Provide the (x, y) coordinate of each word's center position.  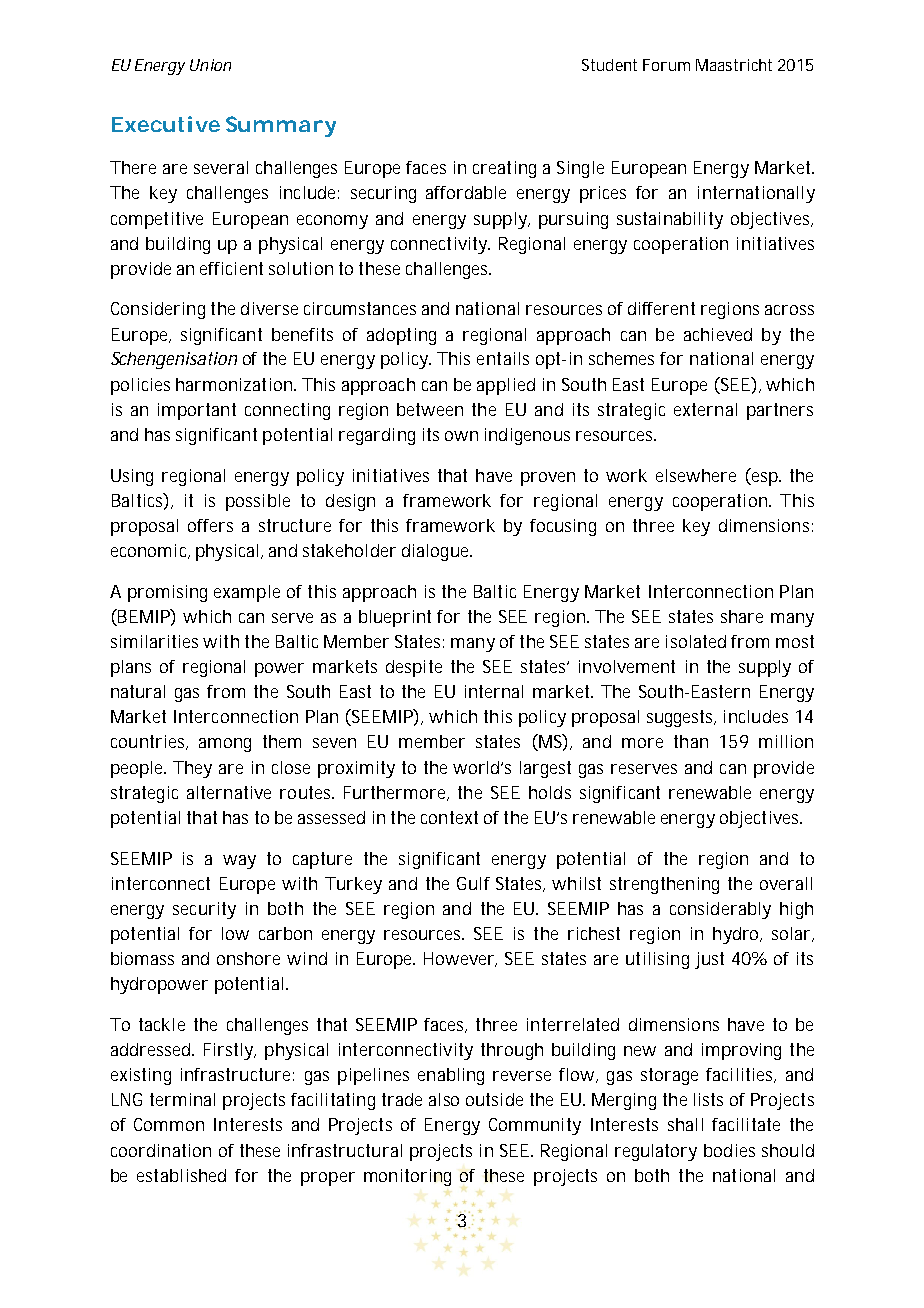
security (204, 910)
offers (210, 525)
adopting (401, 336)
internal (494, 691)
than (691, 741)
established (181, 1175)
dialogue (437, 552)
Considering (158, 310)
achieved (718, 334)
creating (504, 169)
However (460, 959)
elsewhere (696, 475)
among (225, 745)
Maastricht (734, 65)
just (709, 960)
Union (210, 65)
